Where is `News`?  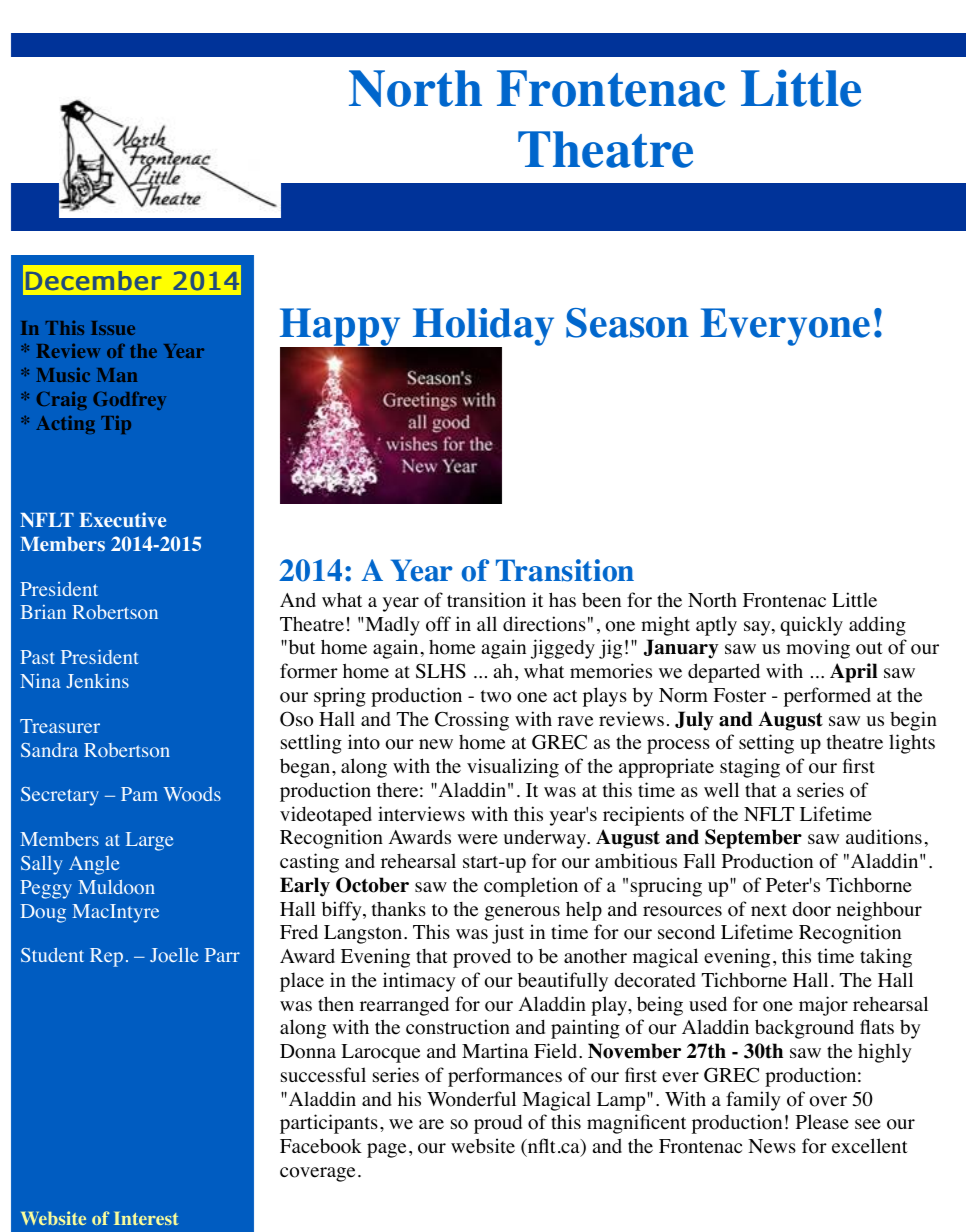 News is located at coordinates (772, 1146).
